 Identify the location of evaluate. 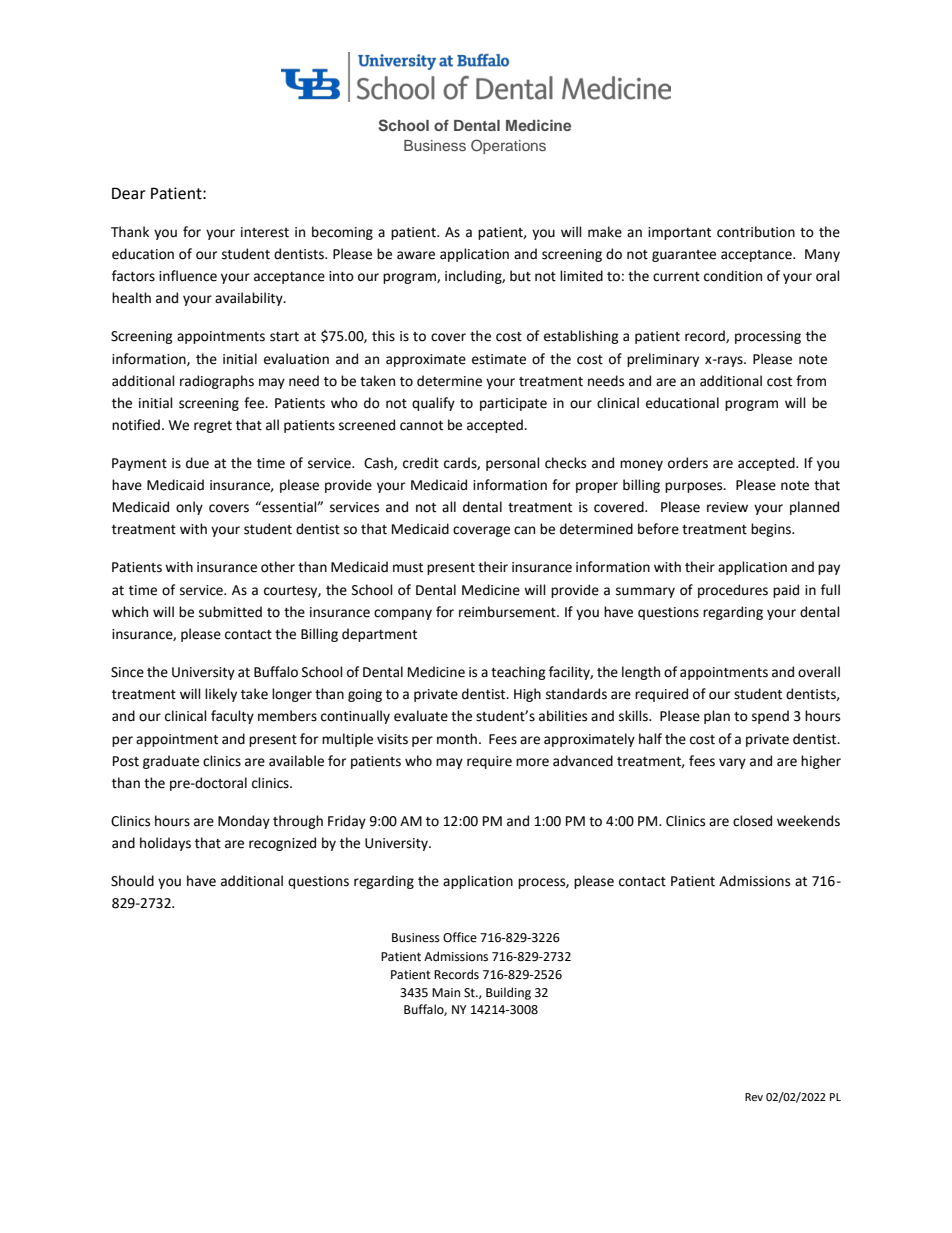
(421, 716).
